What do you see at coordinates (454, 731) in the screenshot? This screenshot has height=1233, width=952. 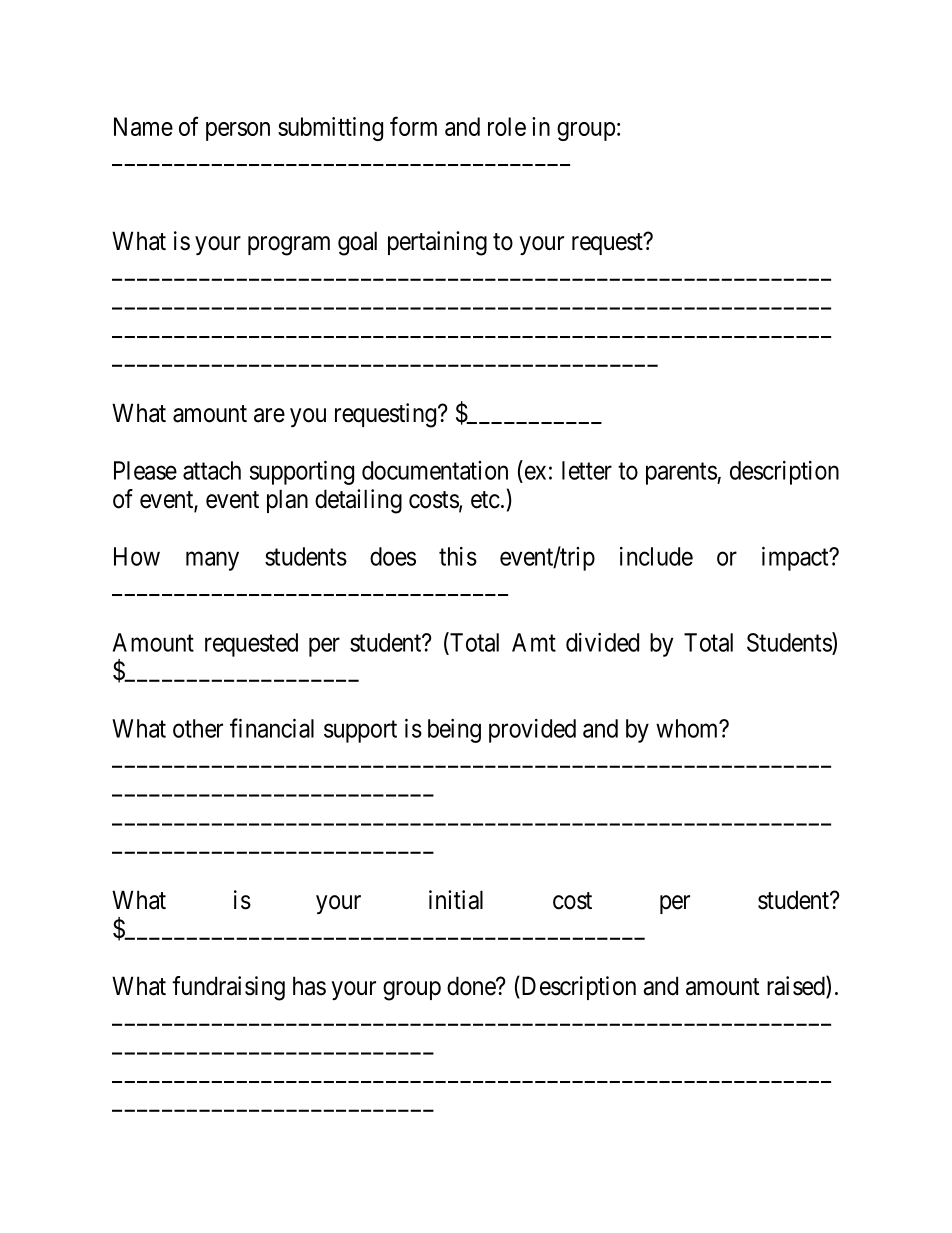 I see `being` at bounding box center [454, 731].
